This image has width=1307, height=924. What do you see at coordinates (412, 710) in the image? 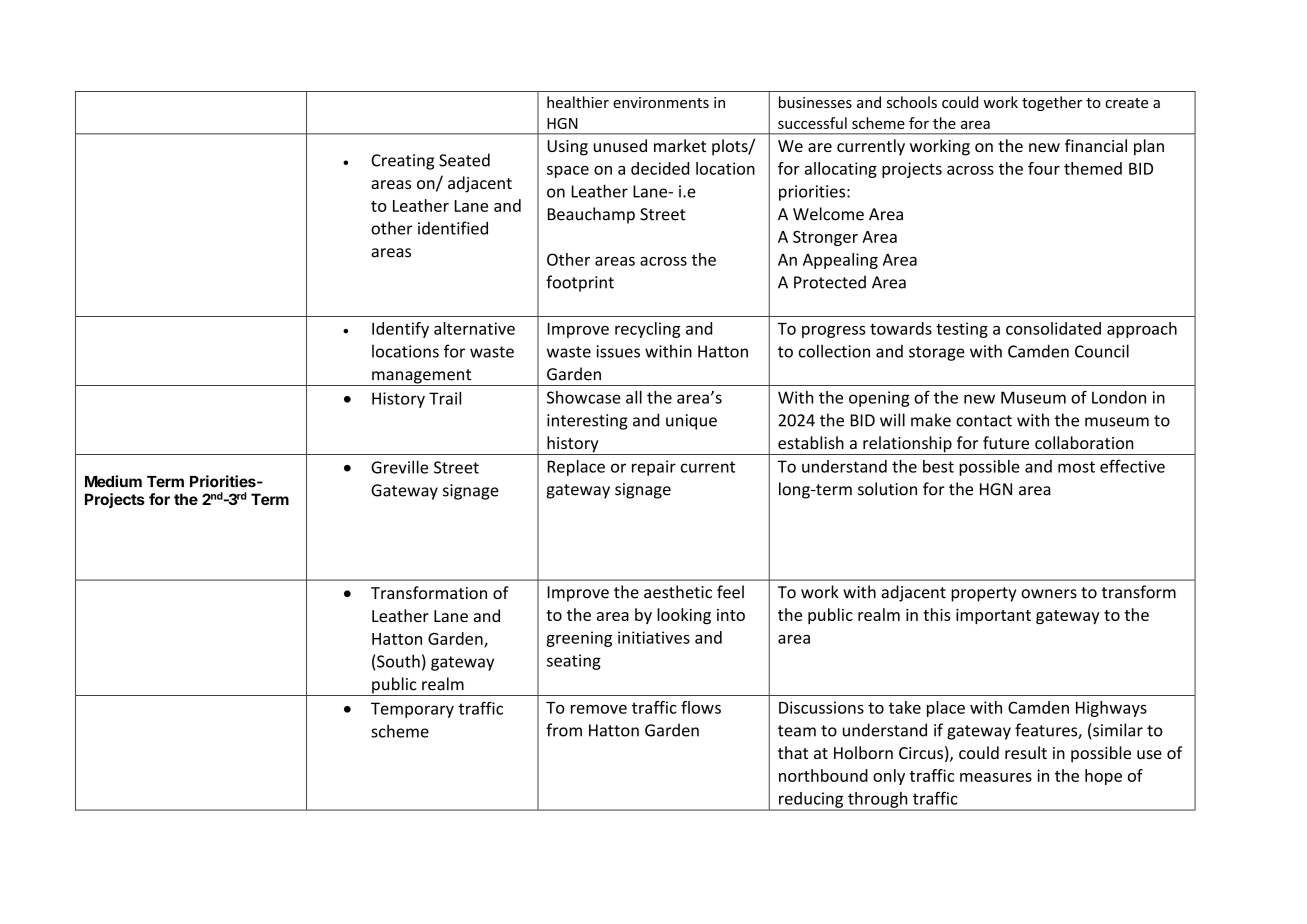
I see `Temporary` at bounding box center [412, 710].
